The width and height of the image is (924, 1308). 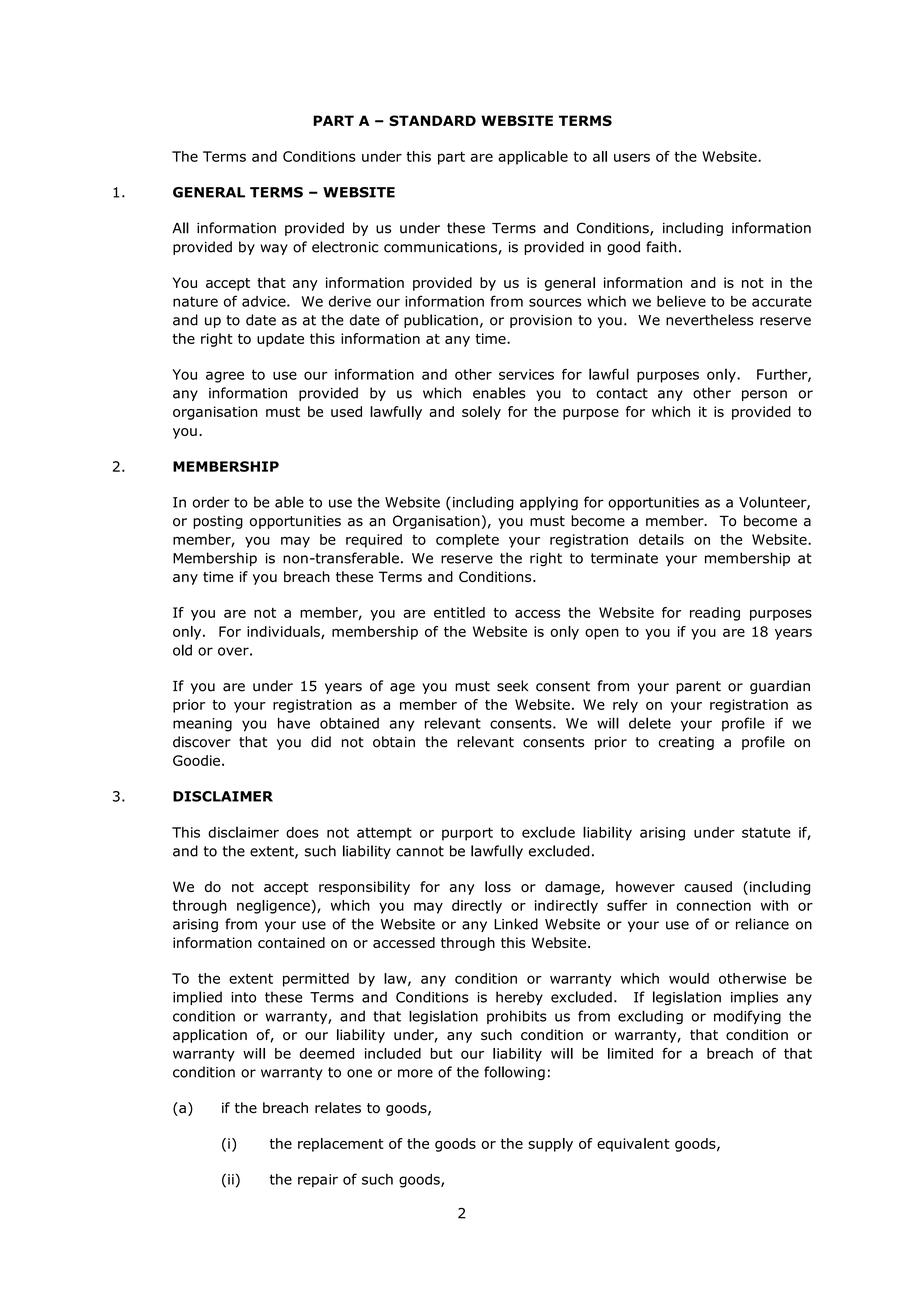 I want to click on statute, so click(x=766, y=832).
